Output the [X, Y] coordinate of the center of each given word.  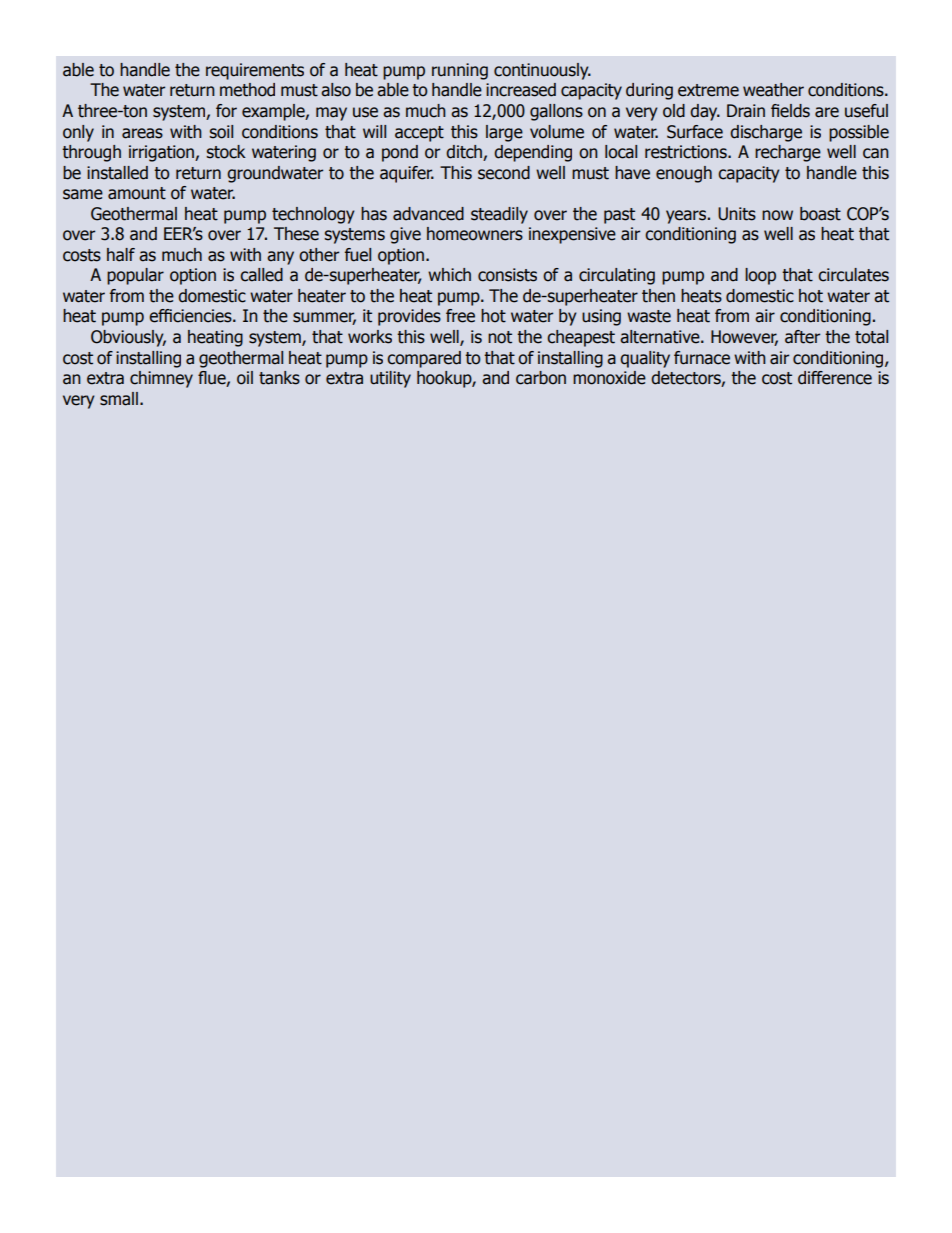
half [121, 255]
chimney [161, 379]
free [460, 316]
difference [835, 378]
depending [533, 153]
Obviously [128, 338]
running [460, 71]
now [777, 215]
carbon [541, 378]
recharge [788, 153]
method [247, 90]
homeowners [475, 234]
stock [226, 152]
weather [773, 90]
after [802, 337]
